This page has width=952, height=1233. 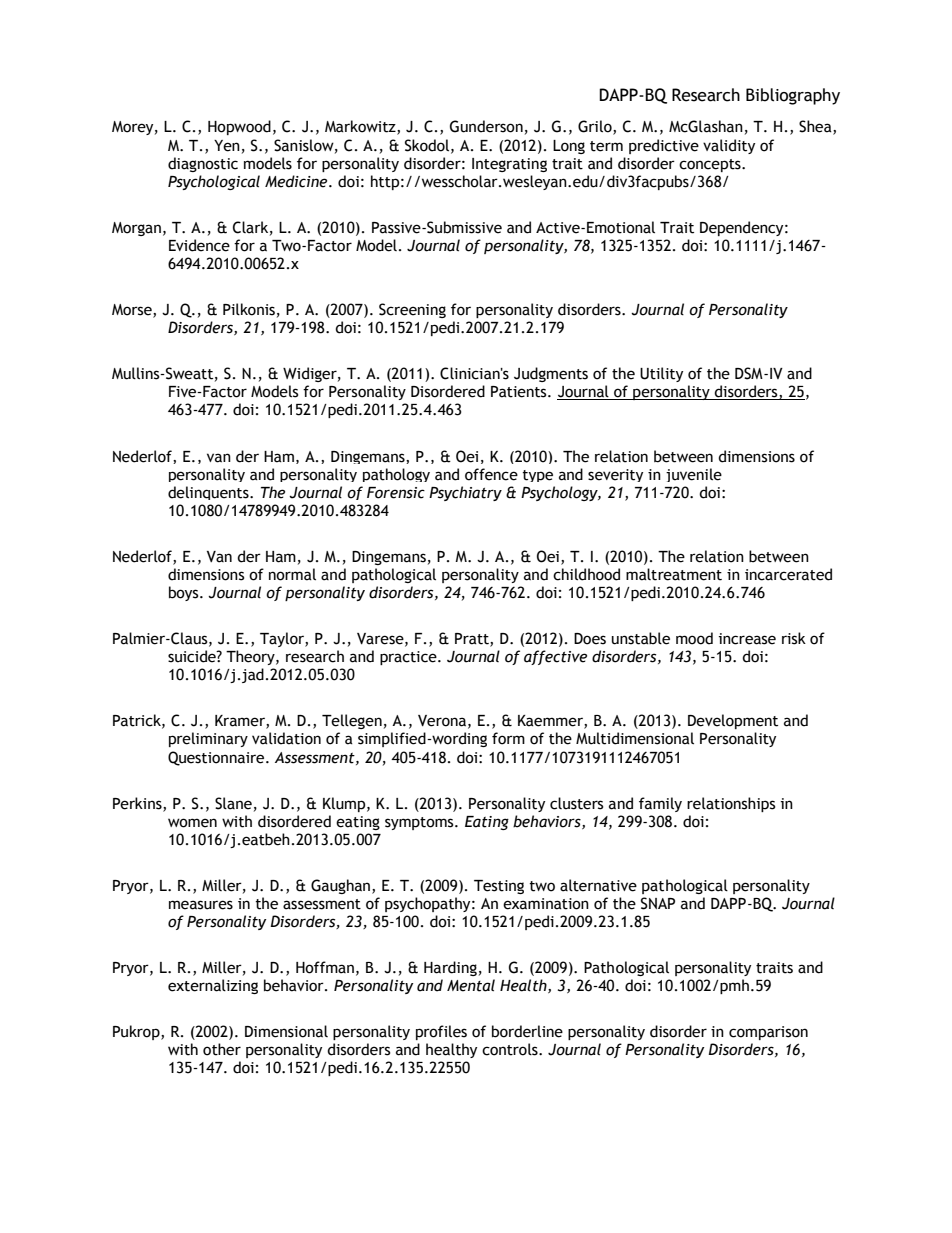 What do you see at coordinates (233, 803) in the page?
I see `Slane` at bounding box center [233, 803].
